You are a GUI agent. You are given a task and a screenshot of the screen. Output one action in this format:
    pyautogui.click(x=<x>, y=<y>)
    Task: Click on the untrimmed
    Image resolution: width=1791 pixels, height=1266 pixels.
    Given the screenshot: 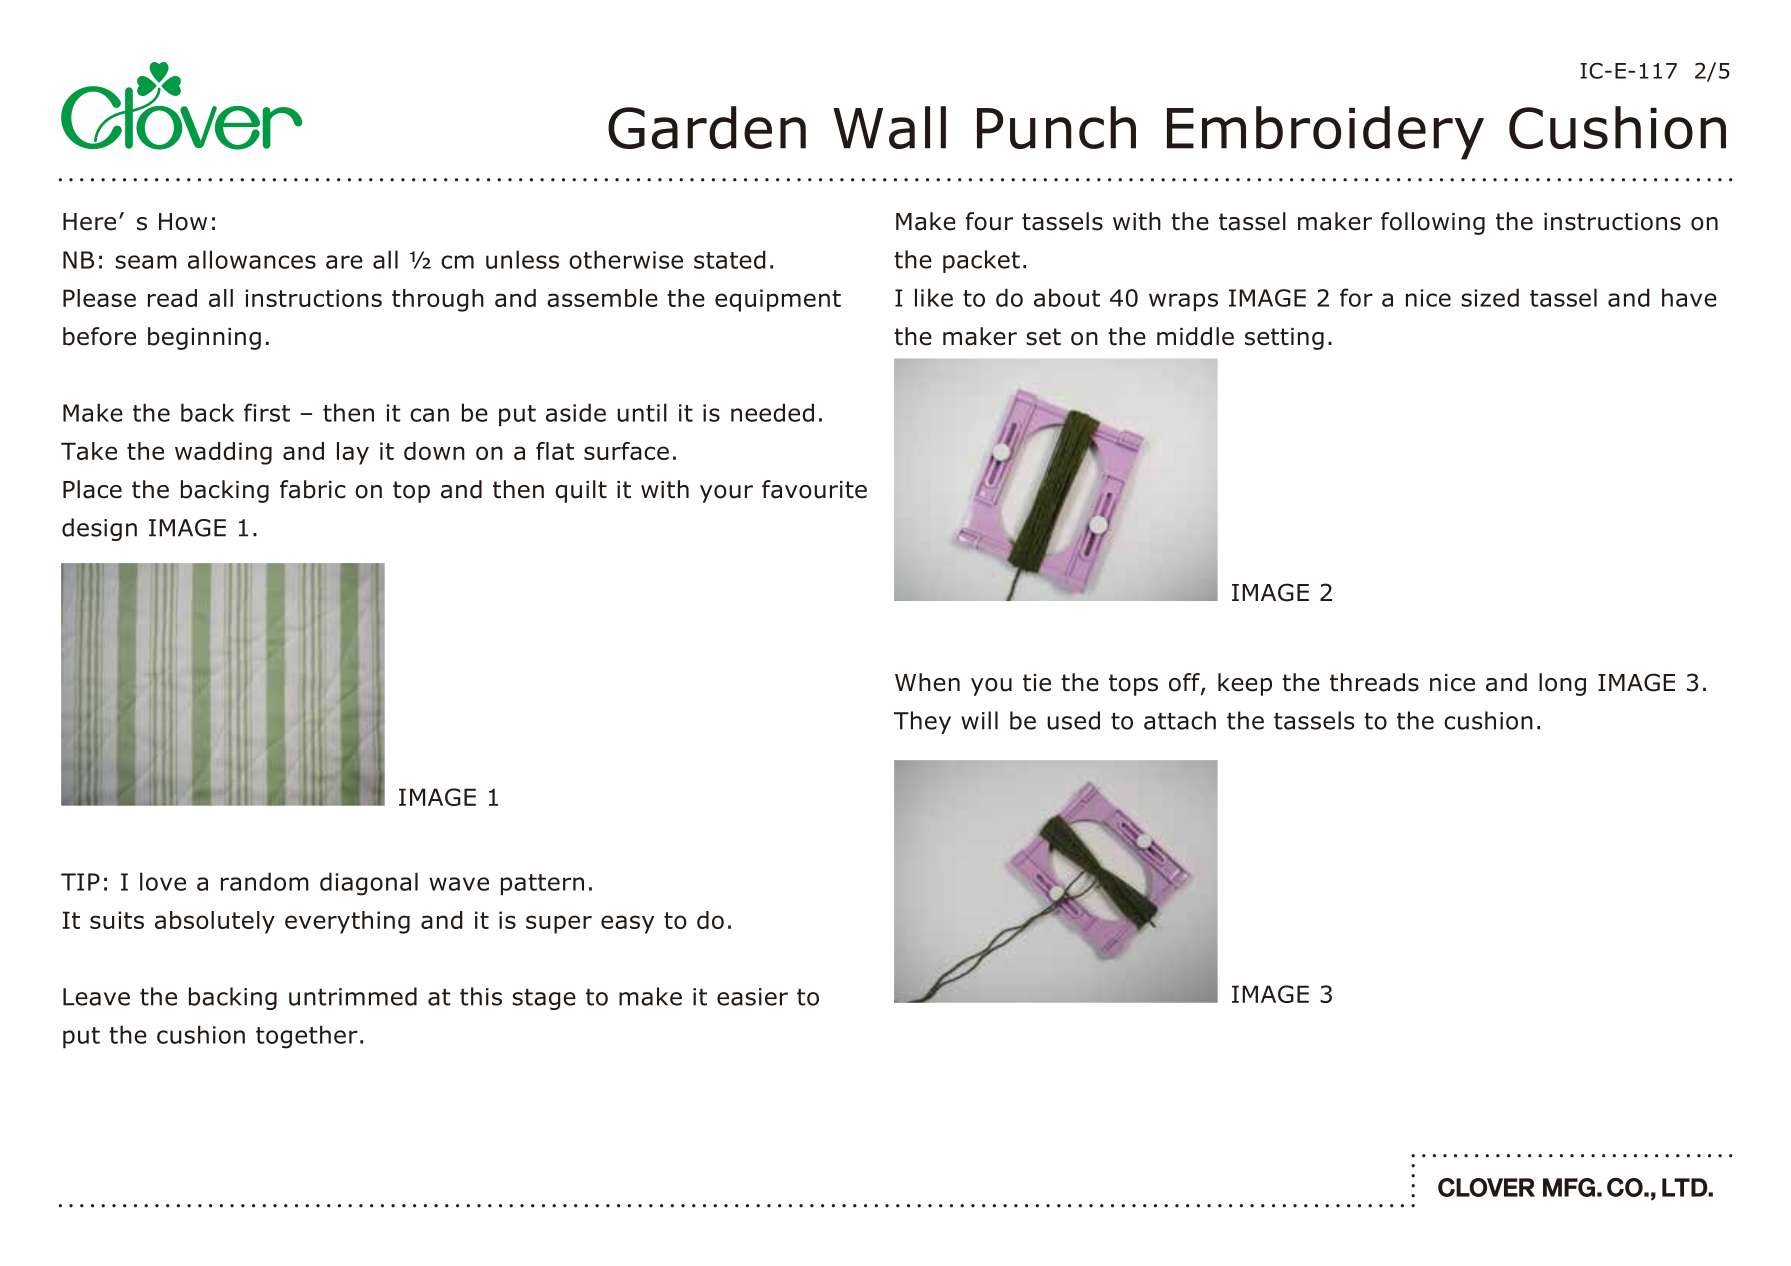 What is the action you would take?
    pyautogui.click(x=353, y=996)
